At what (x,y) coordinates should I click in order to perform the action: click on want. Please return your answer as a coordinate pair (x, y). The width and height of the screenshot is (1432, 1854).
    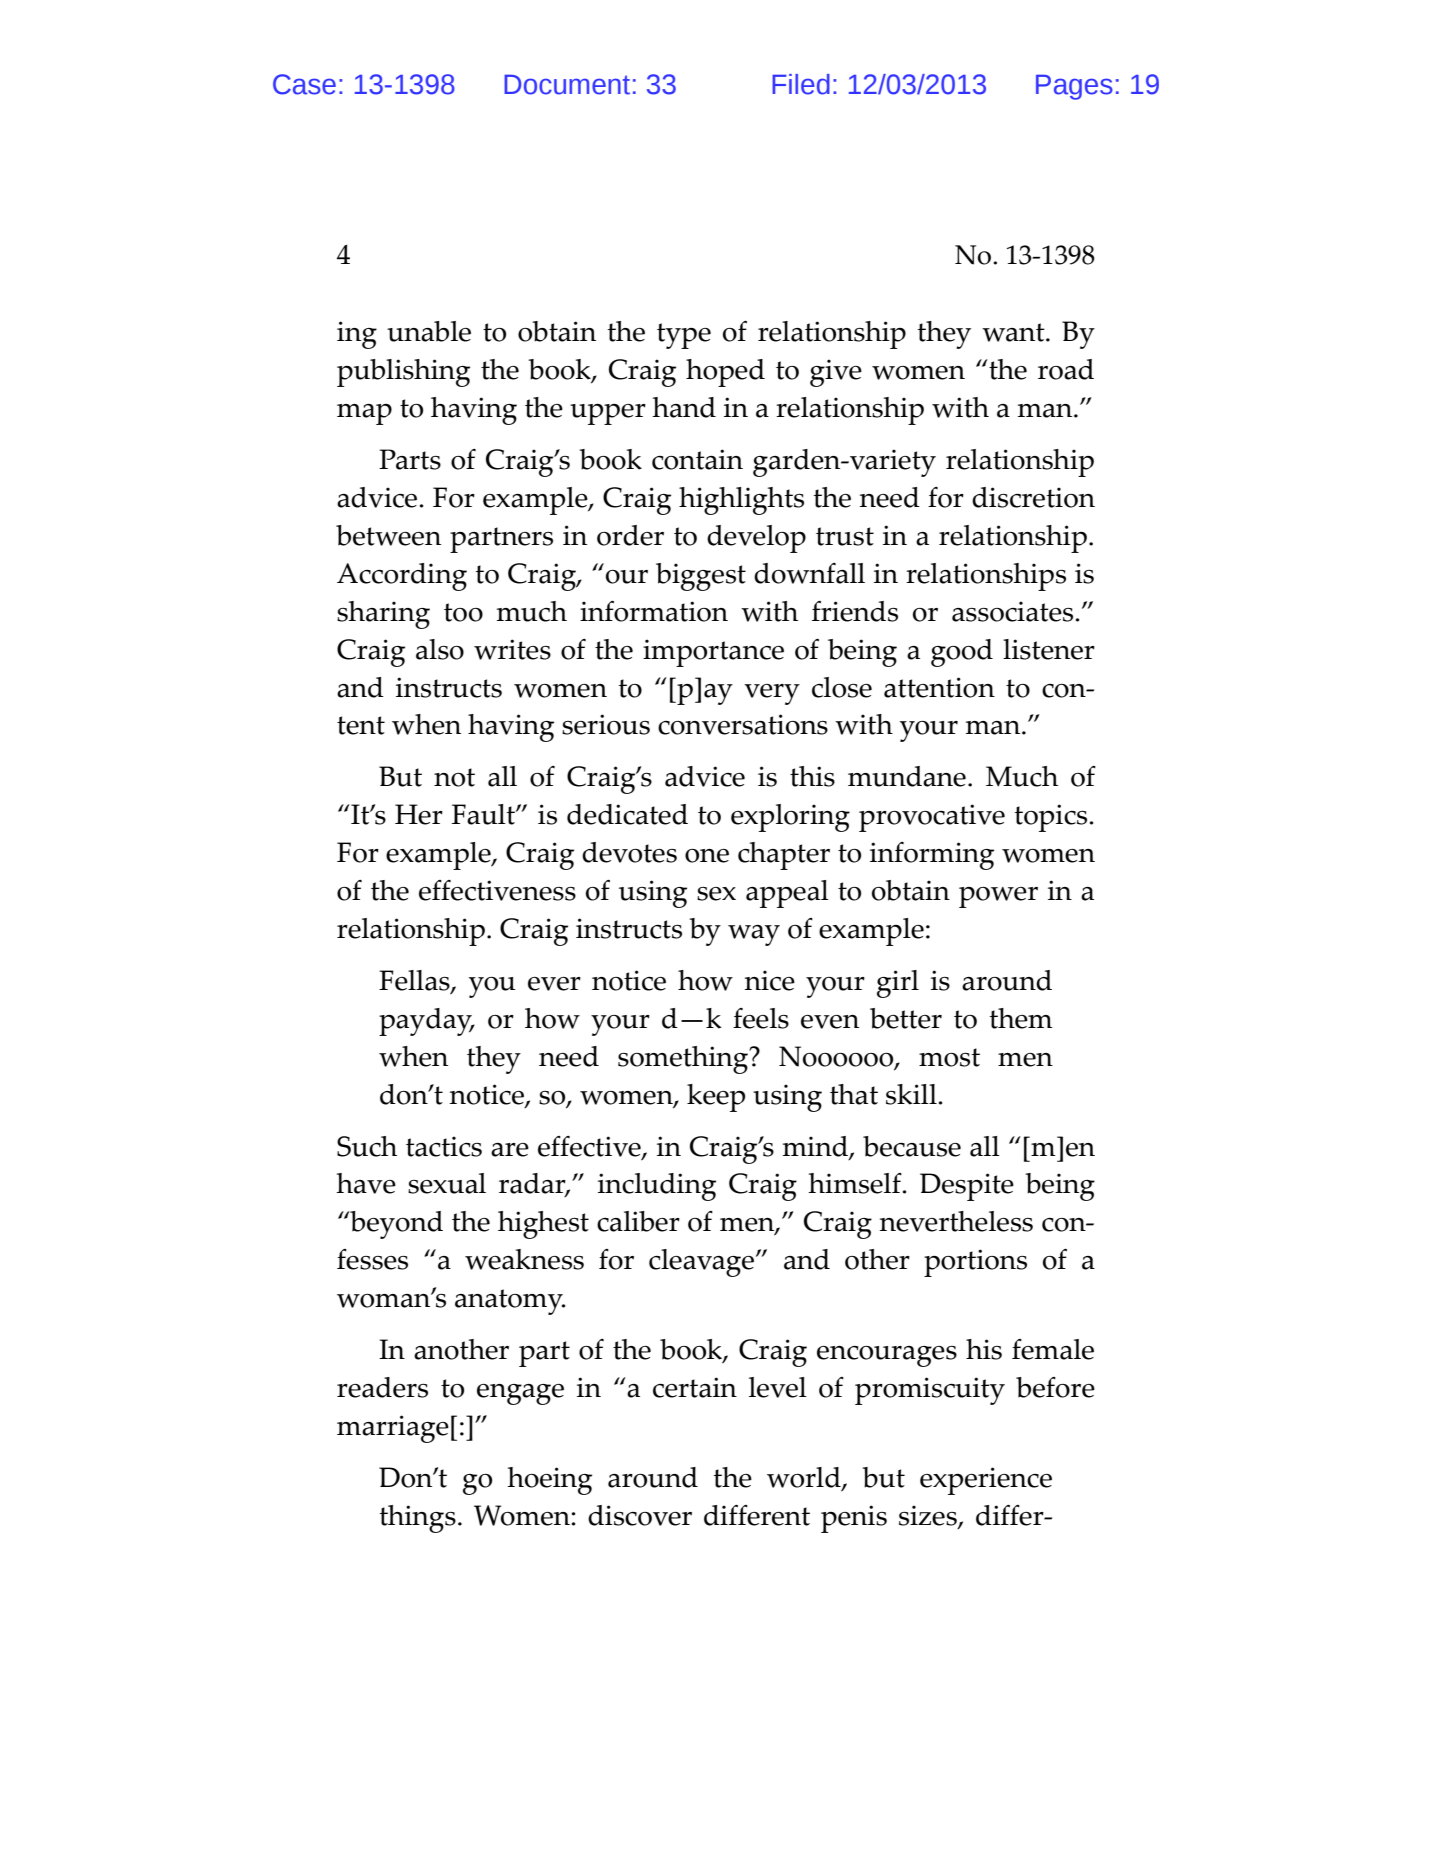
    Looking at the image, I should click on (1014, 332).
